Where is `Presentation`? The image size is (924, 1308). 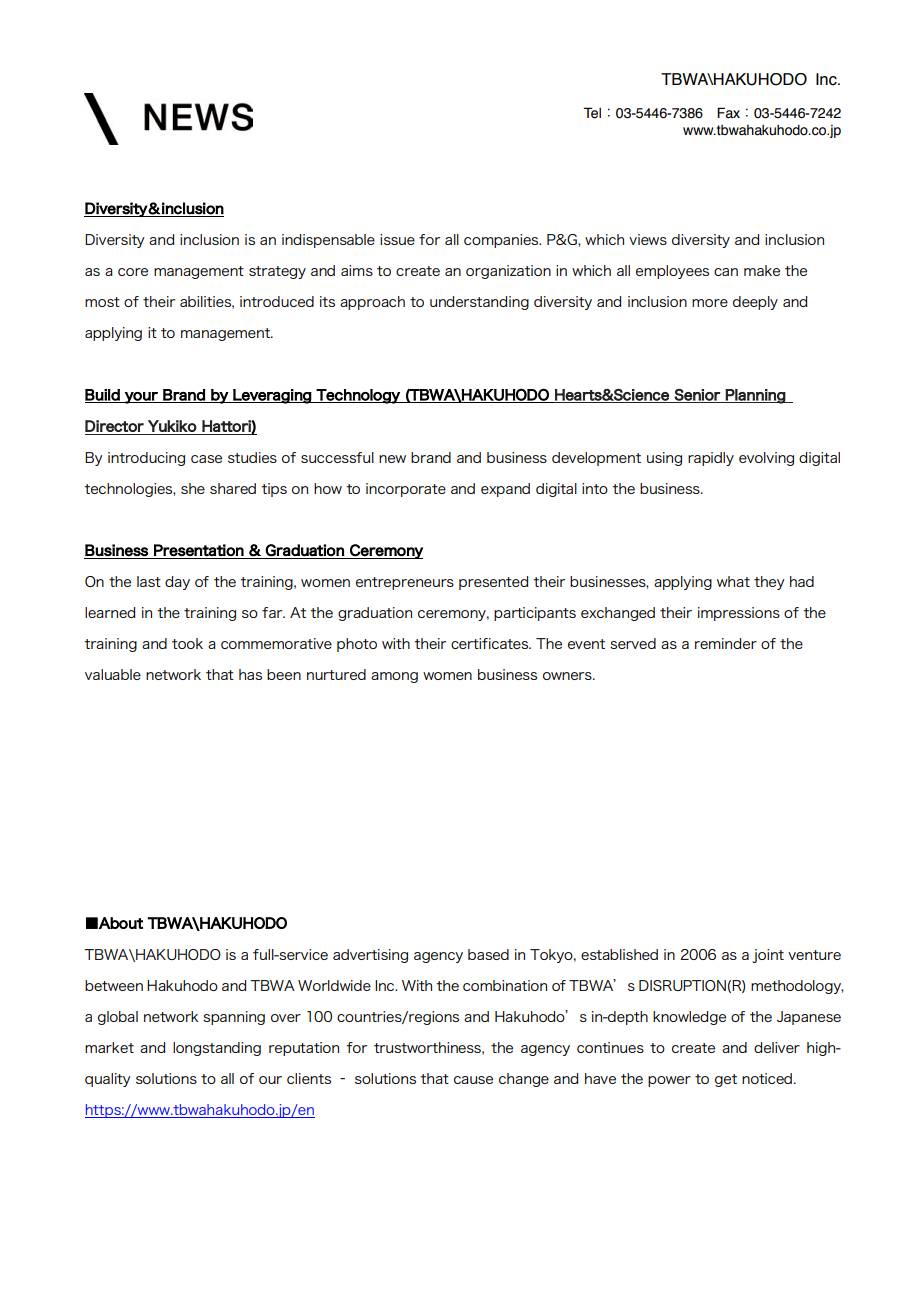
Presentation is located at coordinates (199, 550).
